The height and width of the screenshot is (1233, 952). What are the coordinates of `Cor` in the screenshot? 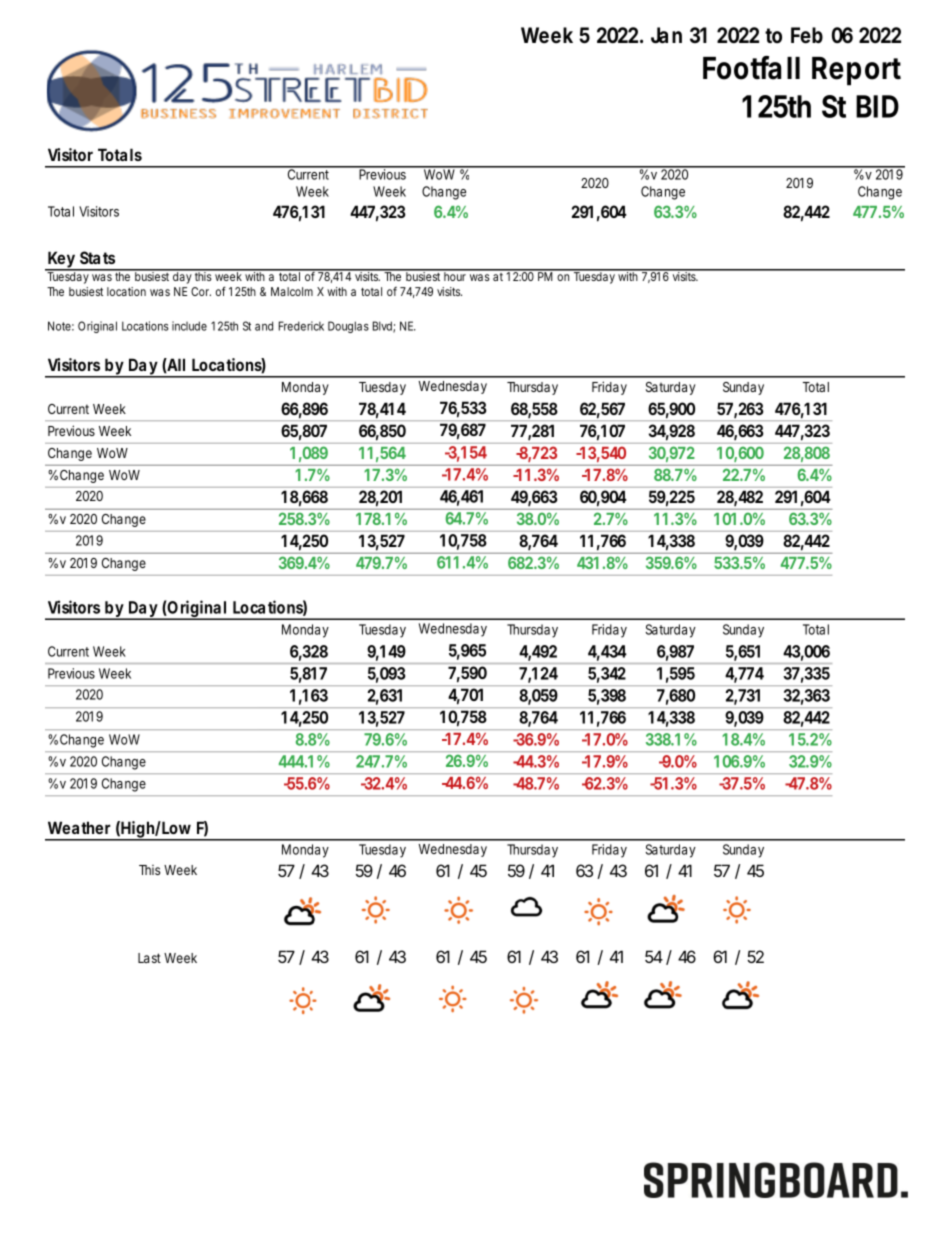 It's located at (201, 291).
